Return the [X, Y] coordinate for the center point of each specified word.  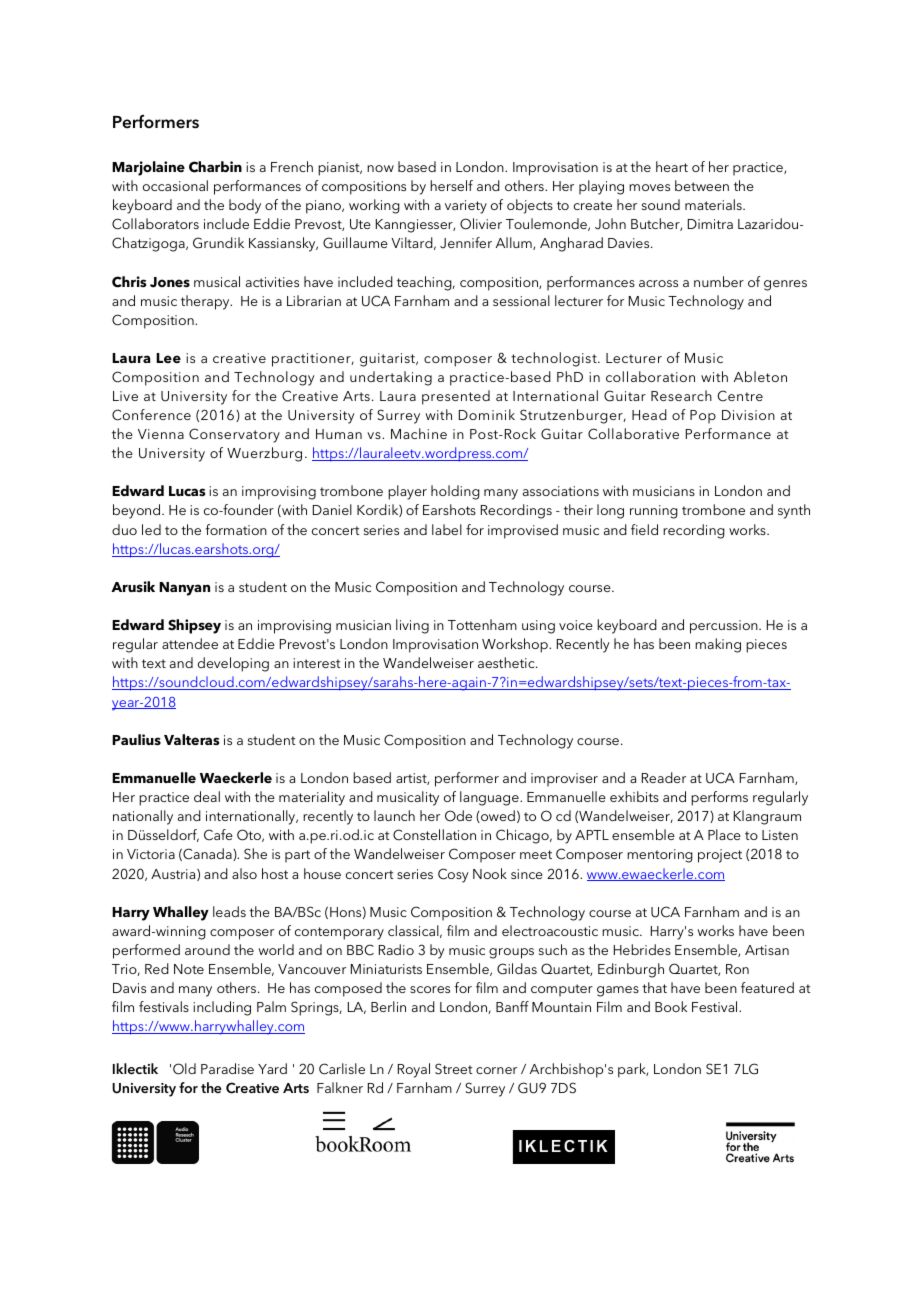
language [490, 798]
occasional [175, 185]
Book [671, 1006]
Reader [664, 777]
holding [455, 492]
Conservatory [234, 435]
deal [207, 796]
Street [454, 1069]
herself [451, 185]
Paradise [227, 1068]
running [654, 512]
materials [714, 204]
